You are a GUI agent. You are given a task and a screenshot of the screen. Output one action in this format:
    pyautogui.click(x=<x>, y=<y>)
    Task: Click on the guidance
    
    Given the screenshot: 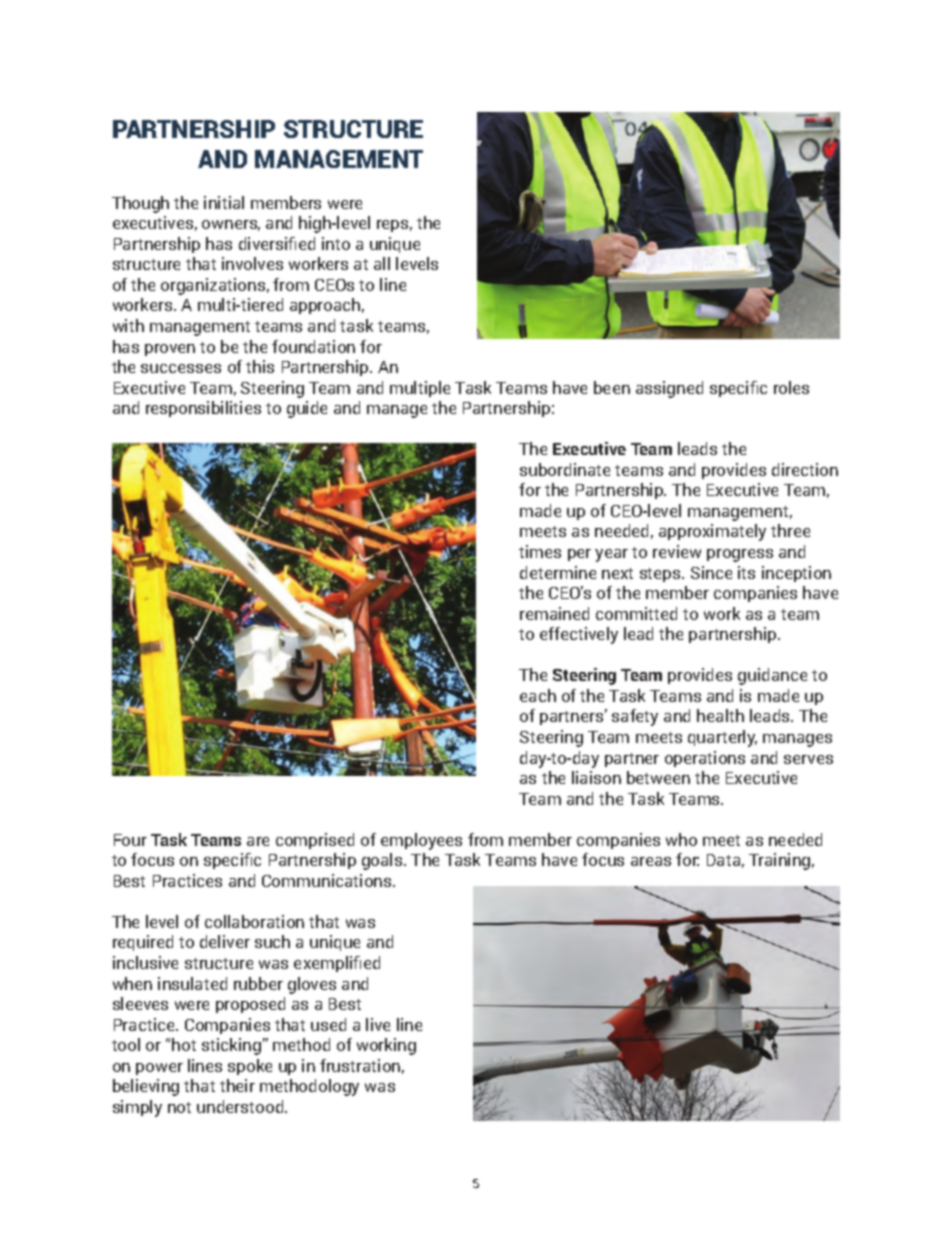 What is the action you would take?
    pyautogui.click(x=772, y=676)
